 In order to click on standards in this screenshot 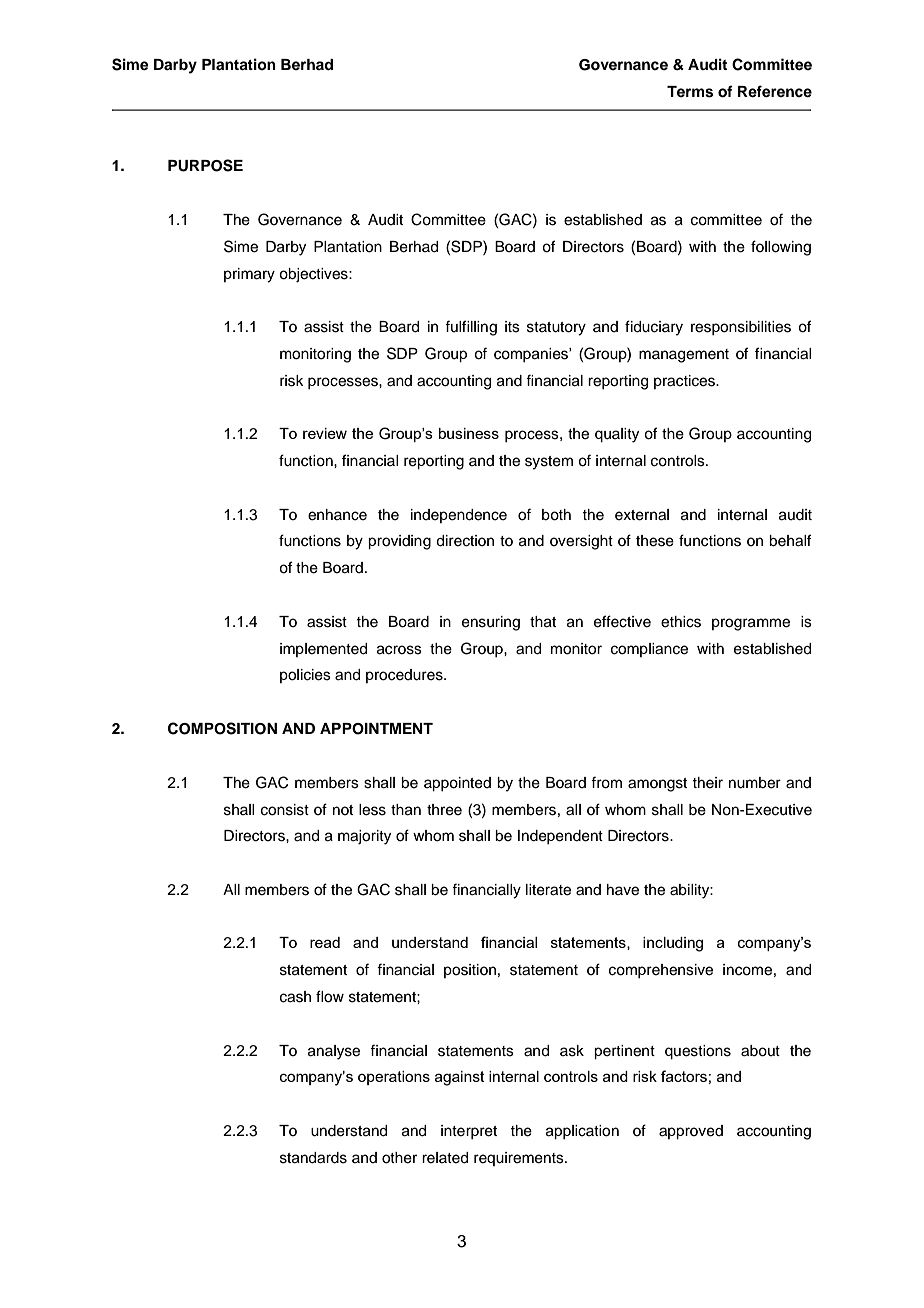, I will do `click(313, 1158)`.
